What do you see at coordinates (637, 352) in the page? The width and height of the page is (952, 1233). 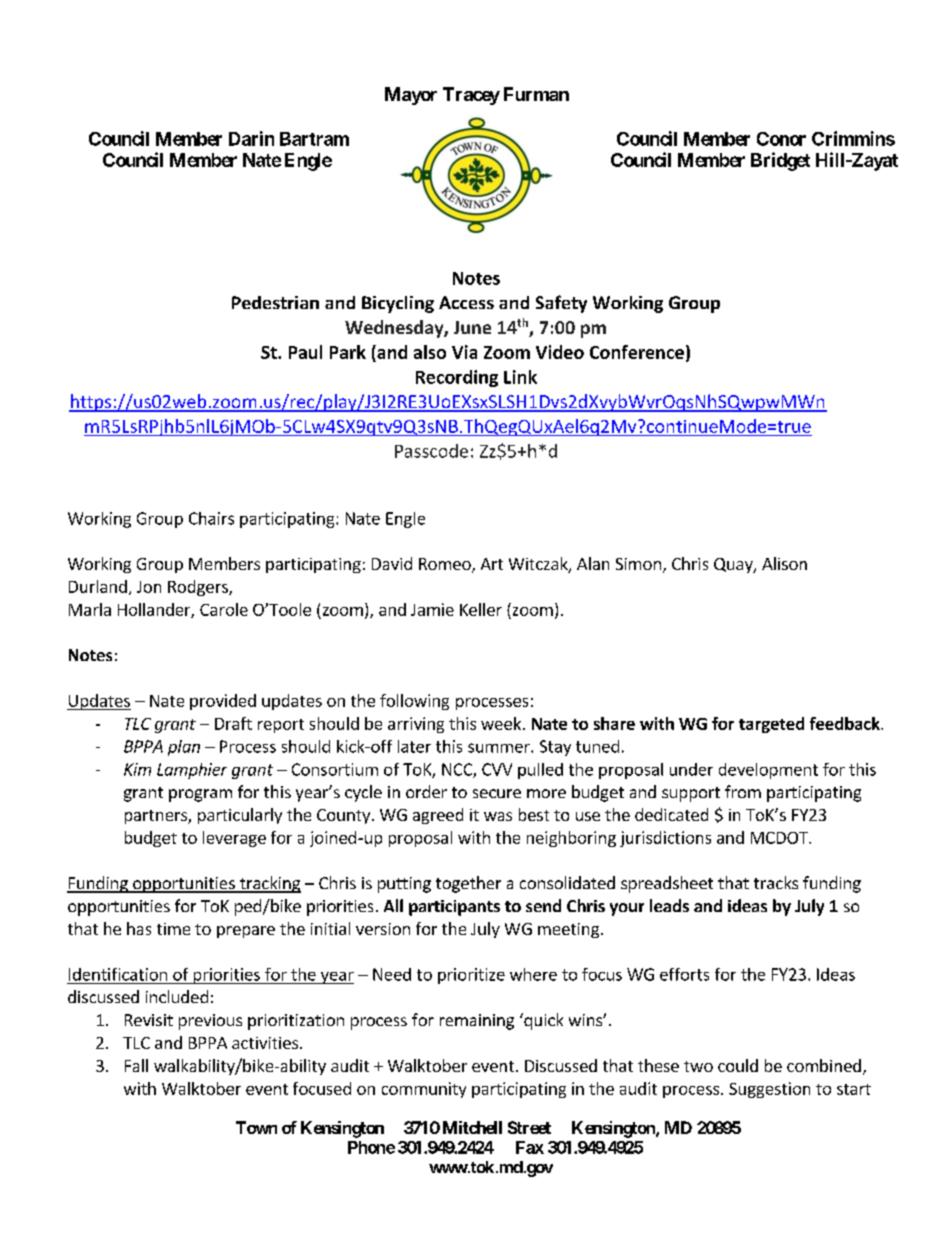 I see `Conference` at bounding box center [637, 352].
